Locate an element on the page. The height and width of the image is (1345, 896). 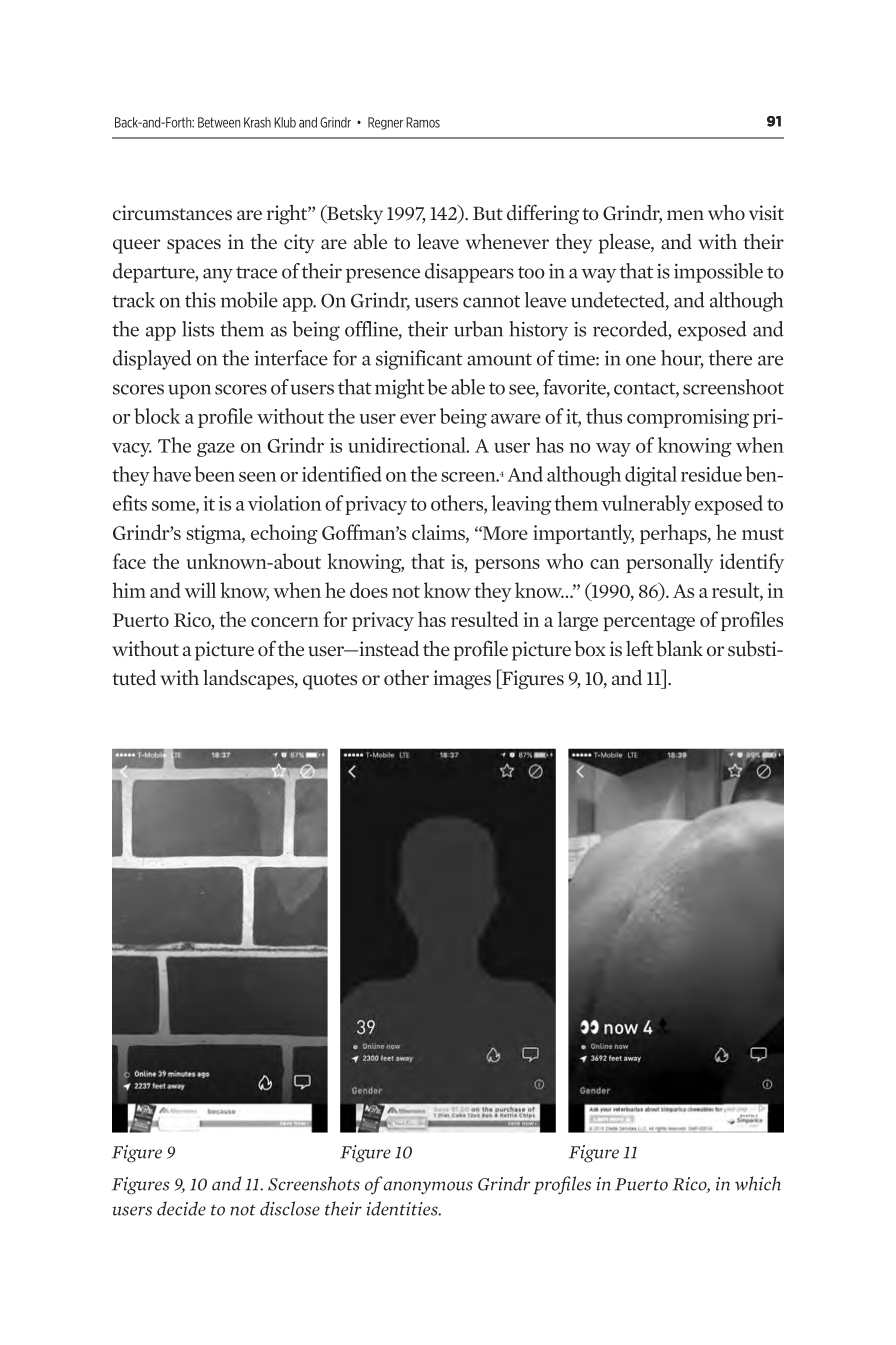
decide is located at coordinates (181, 1208).
